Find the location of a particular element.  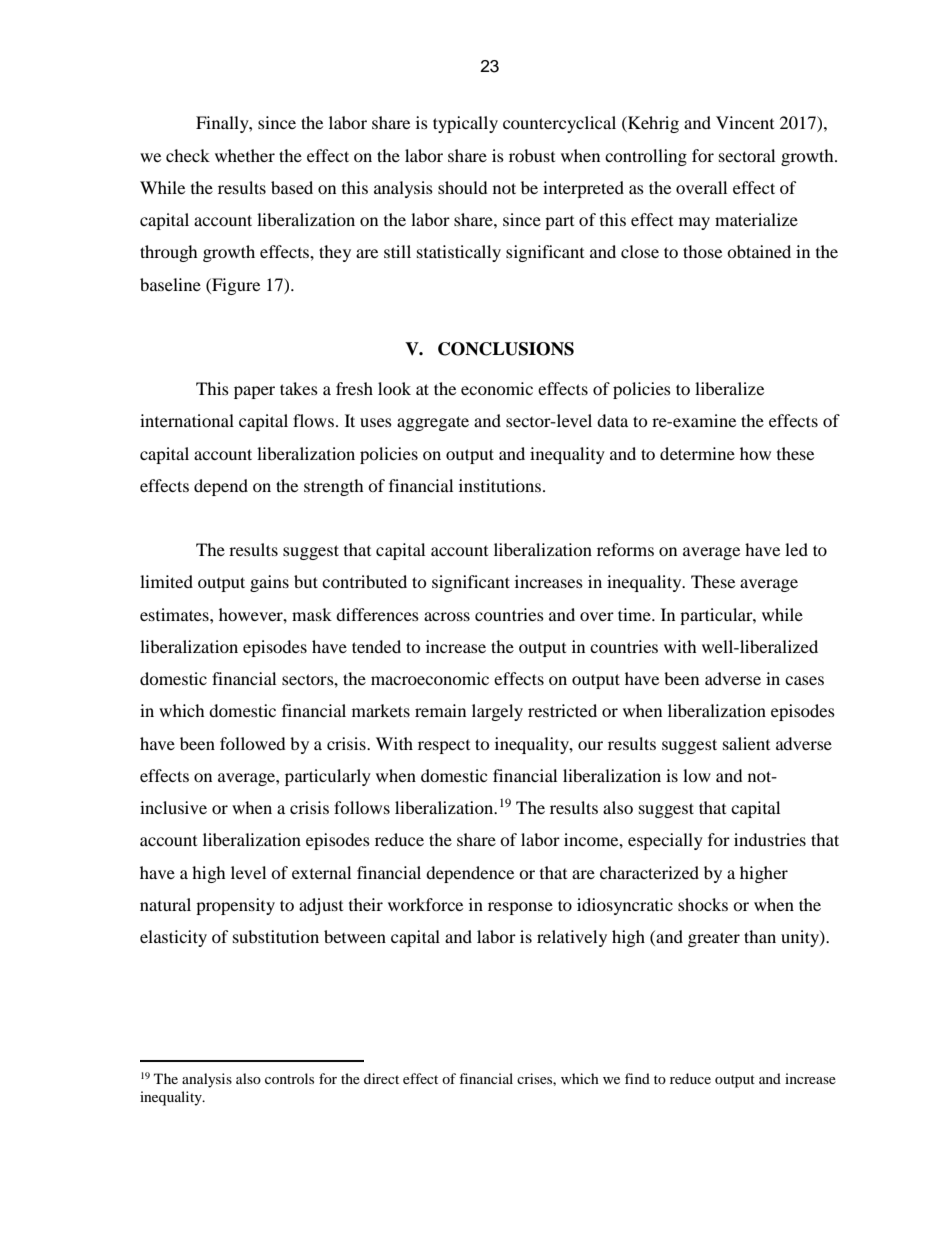

followed is located at coordinates (253, 743).
